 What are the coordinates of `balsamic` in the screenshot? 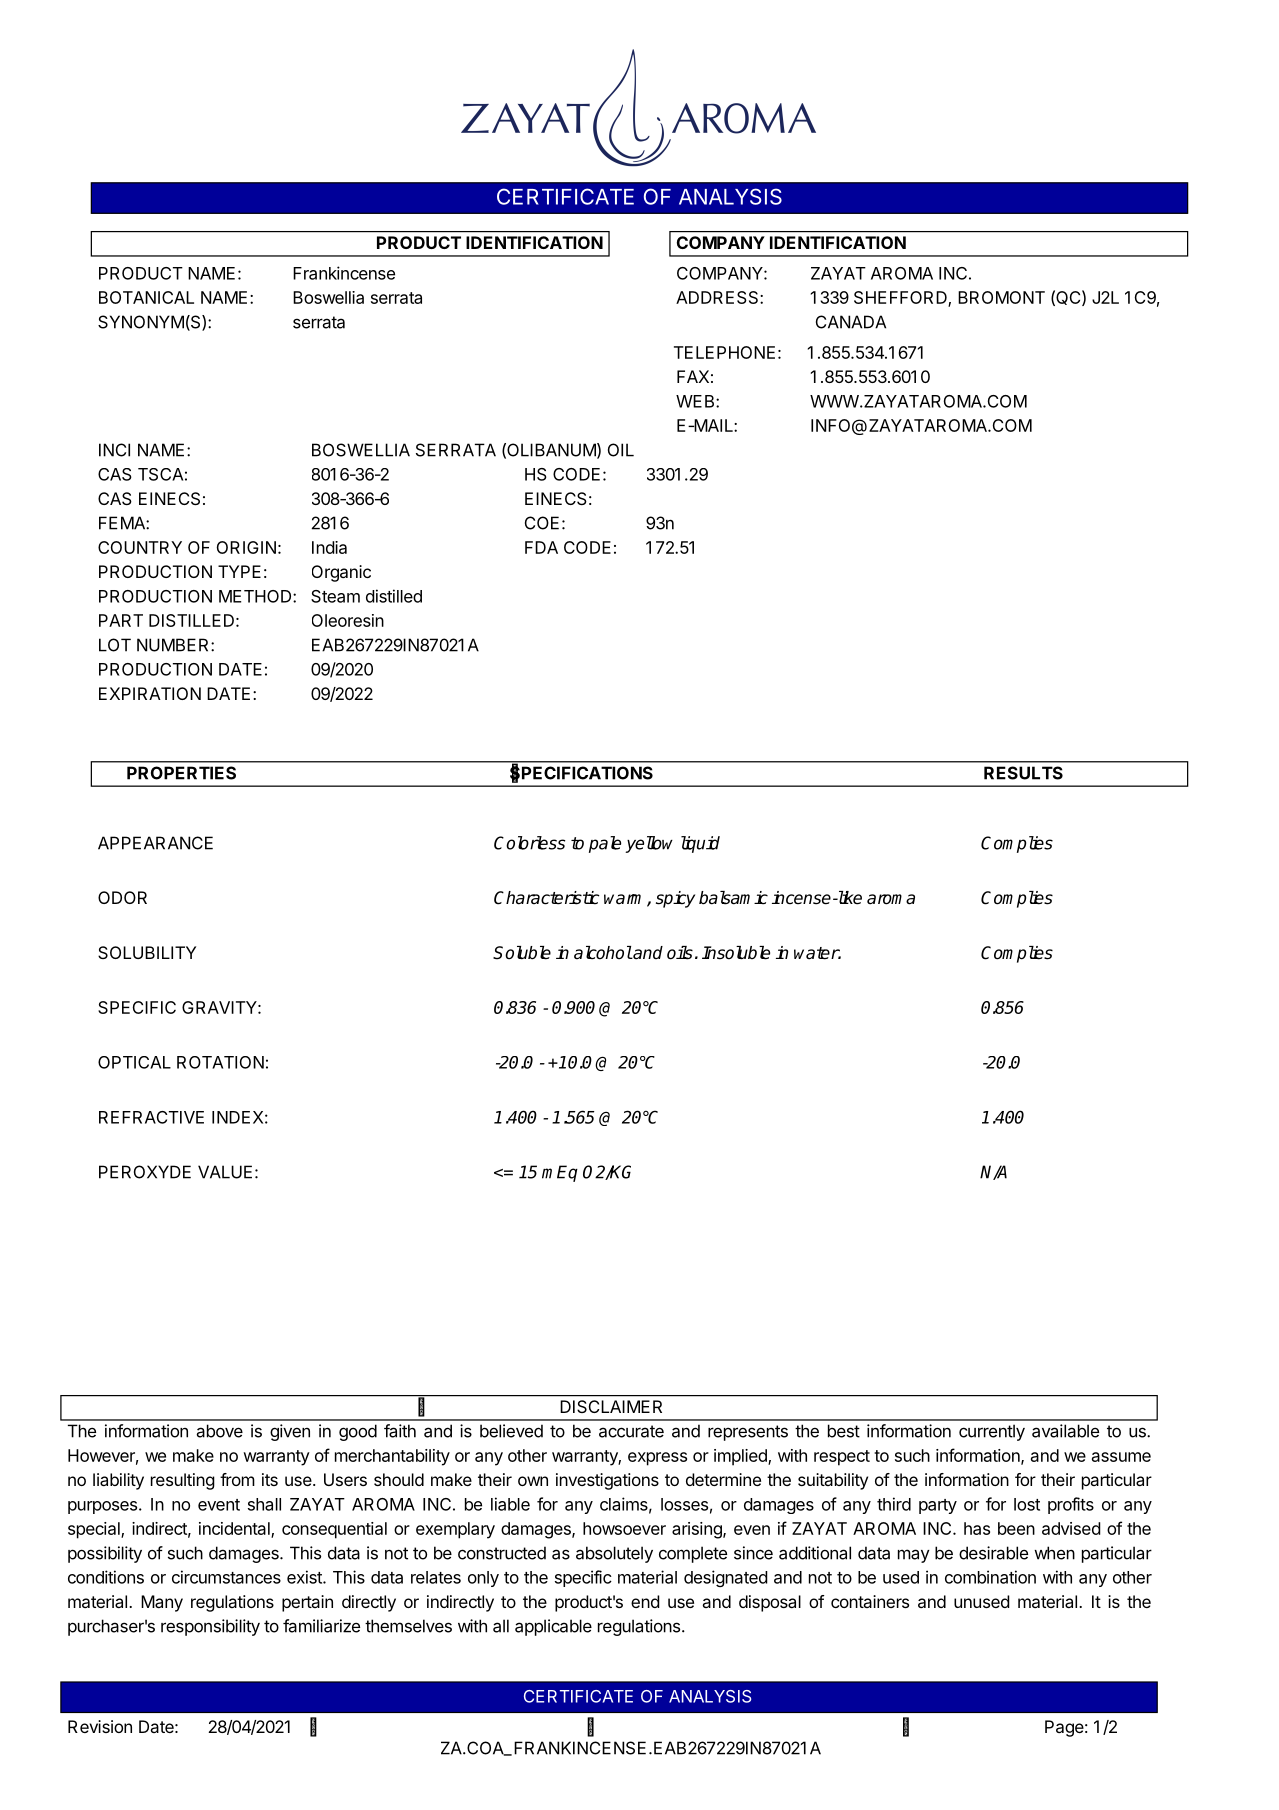 It's located at (733, 898).
